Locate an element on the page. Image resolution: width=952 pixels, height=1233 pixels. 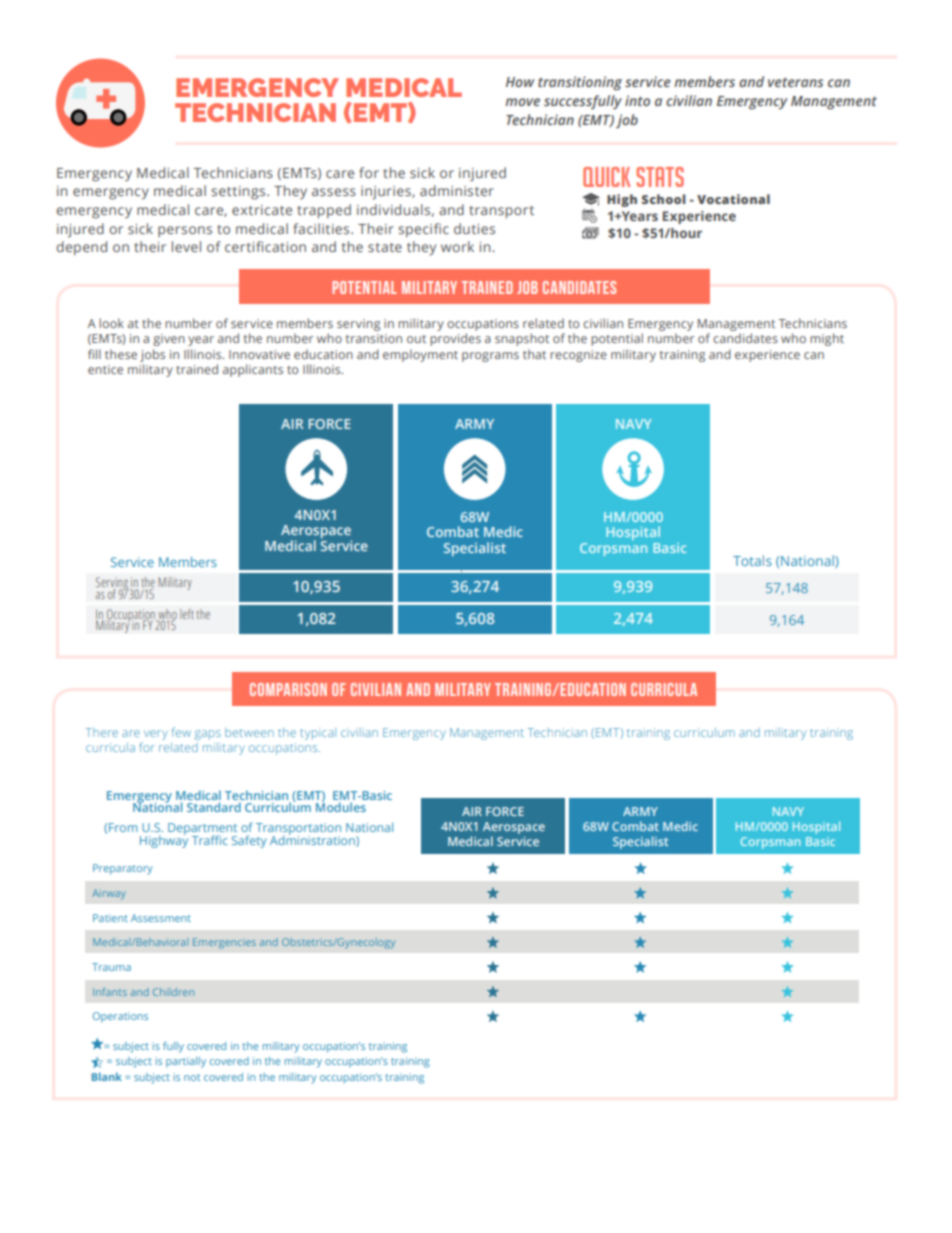
Totals is located at coordinates (752, 560).
